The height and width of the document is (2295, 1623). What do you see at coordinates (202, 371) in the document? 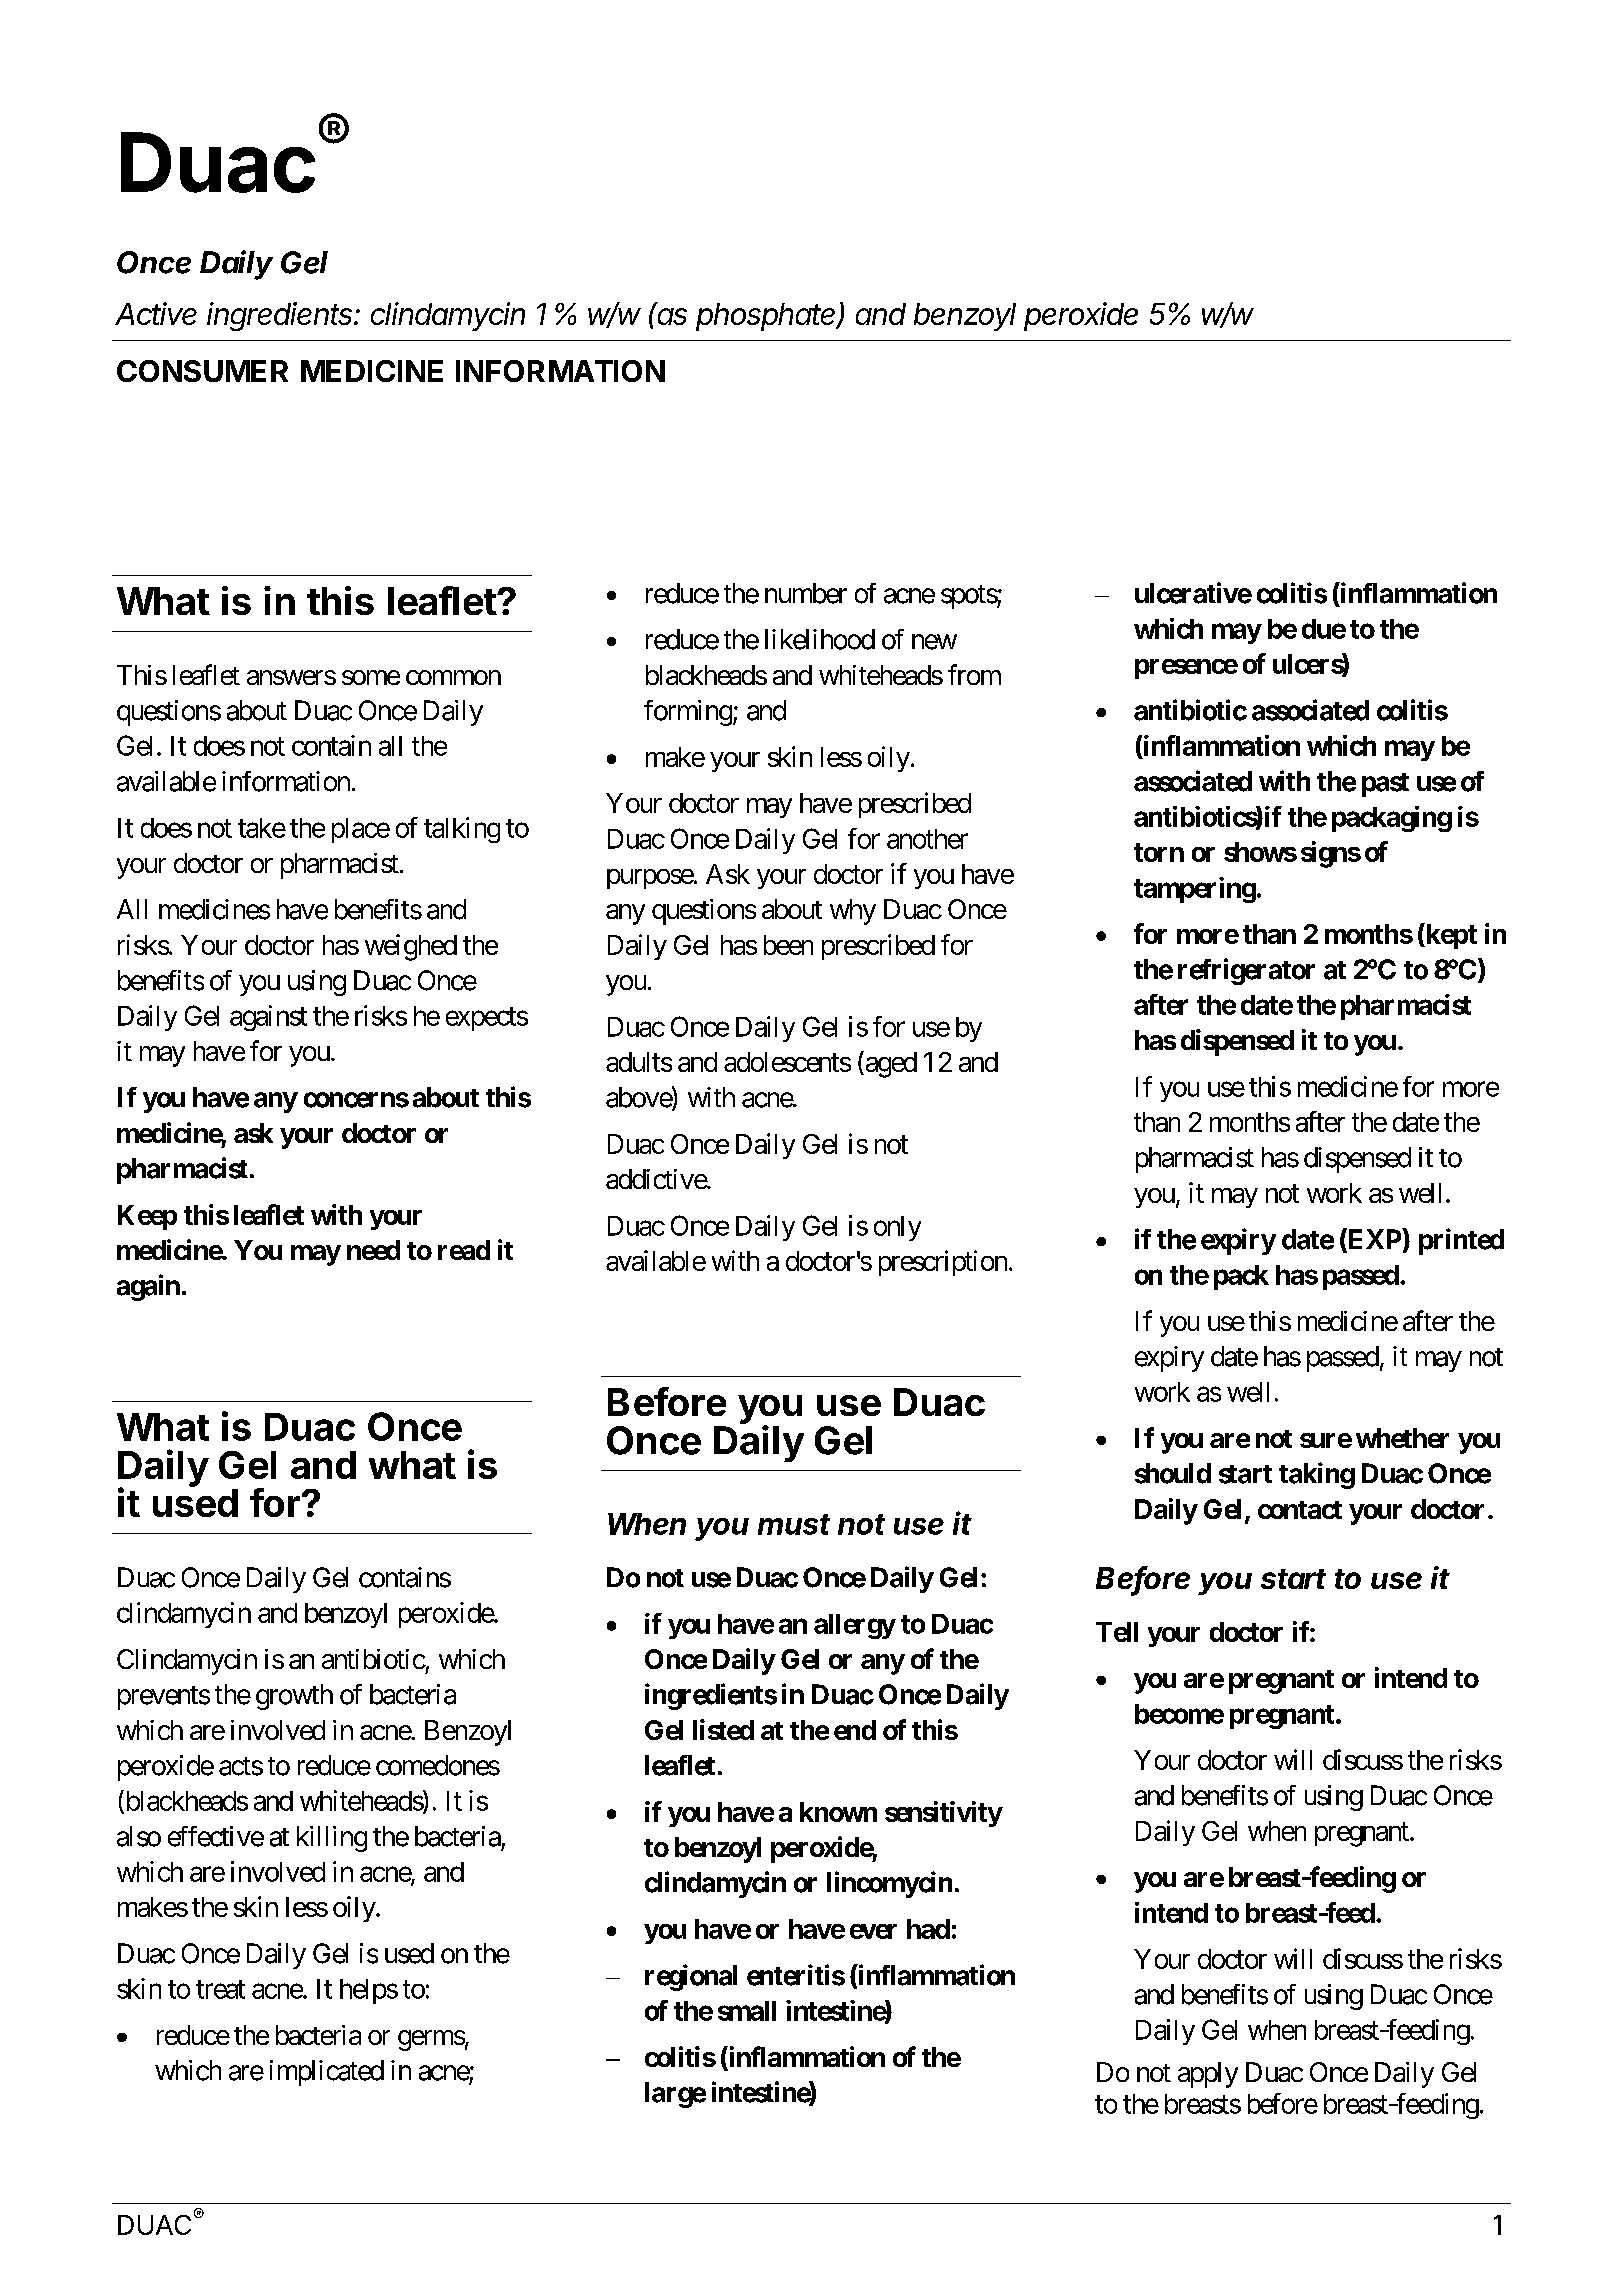
I see `CONSUMER` at bounding box center [202, 371].
